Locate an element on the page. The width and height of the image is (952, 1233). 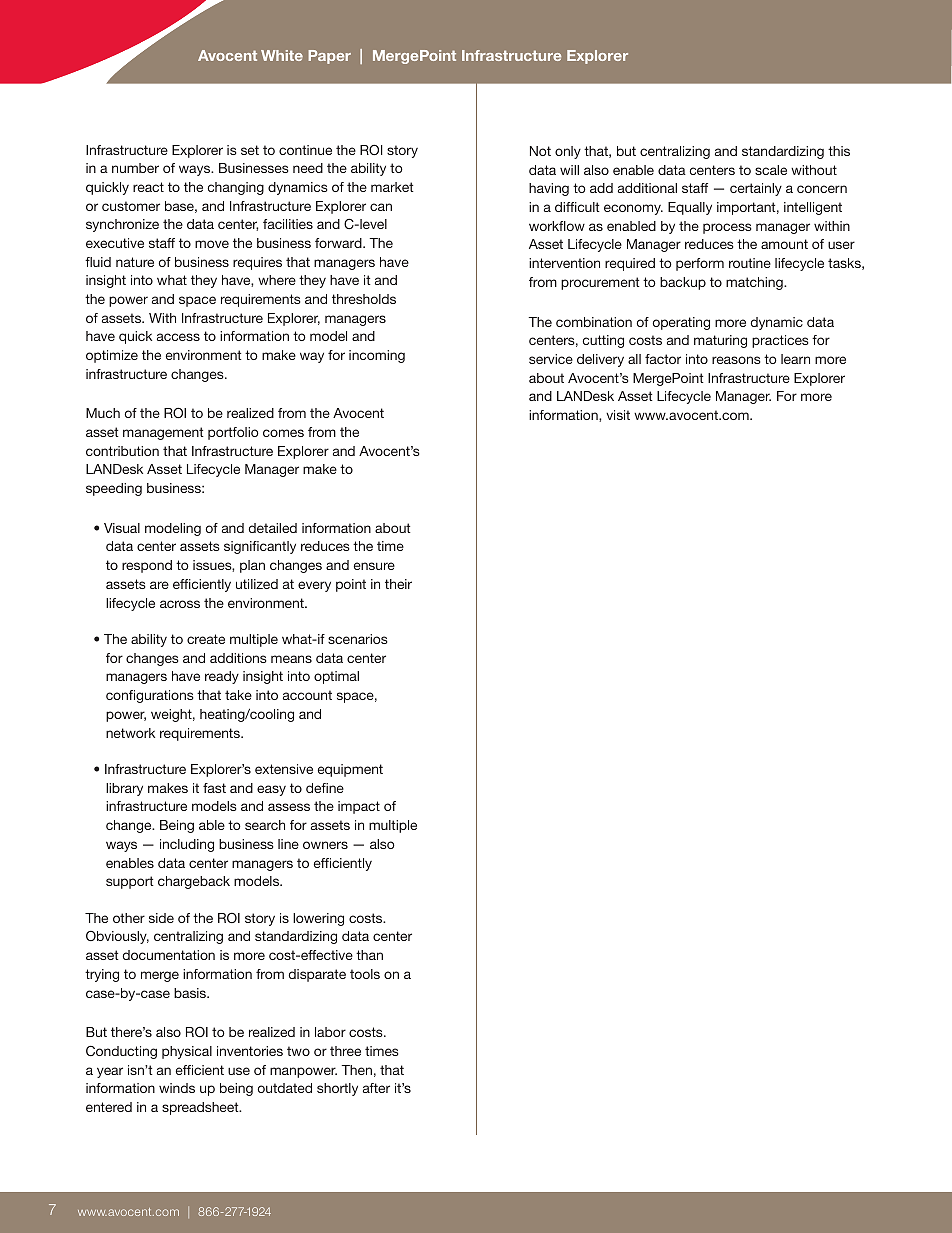
practices is located at coordinates (780, 341).
